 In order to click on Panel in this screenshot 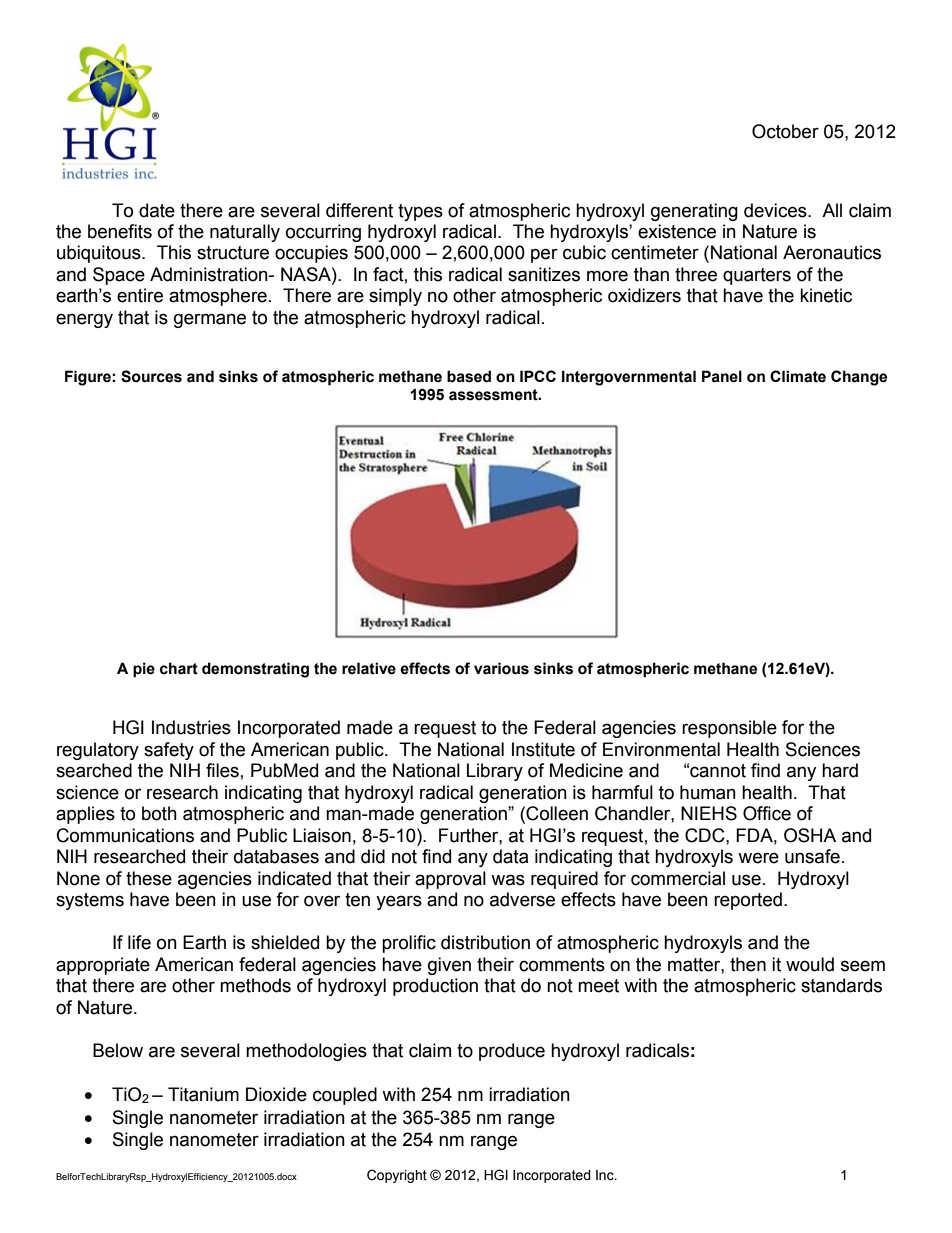, I will do `click(722, 376)`.
